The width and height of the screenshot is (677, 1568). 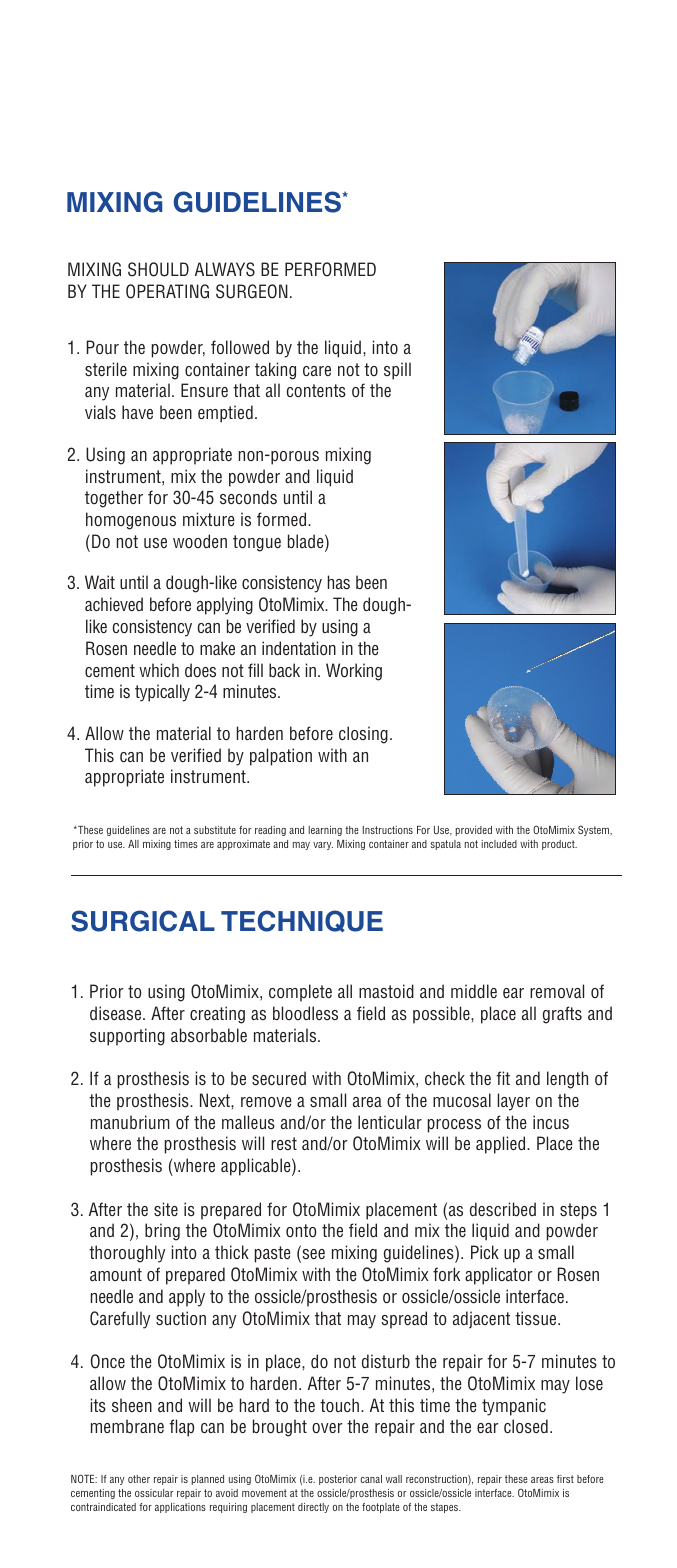 I want to click on typically, so click(x=162, y=693).
